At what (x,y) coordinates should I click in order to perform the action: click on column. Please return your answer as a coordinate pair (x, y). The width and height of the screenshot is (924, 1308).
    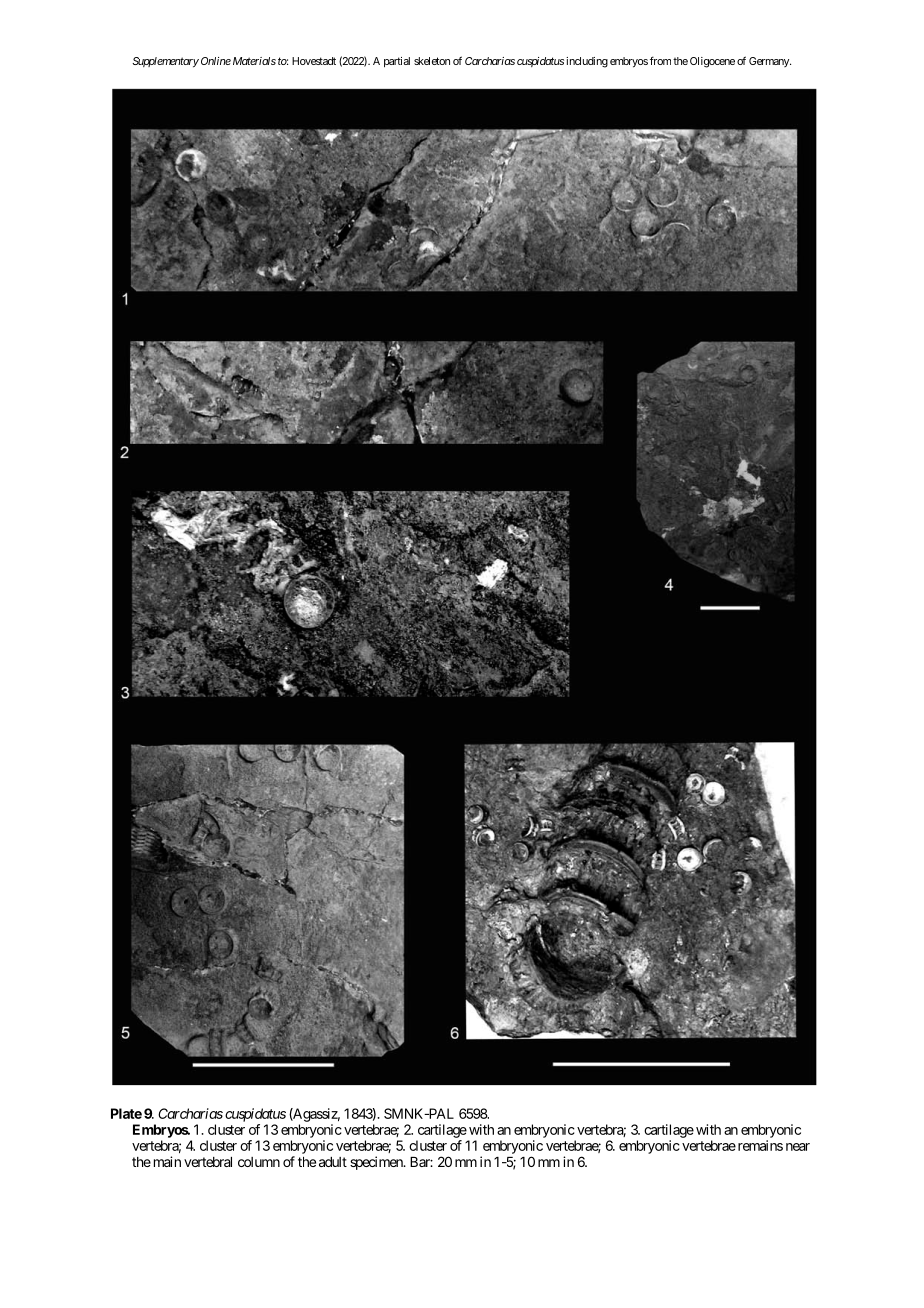
    Looking at the image, I should click on (259, 1162).
